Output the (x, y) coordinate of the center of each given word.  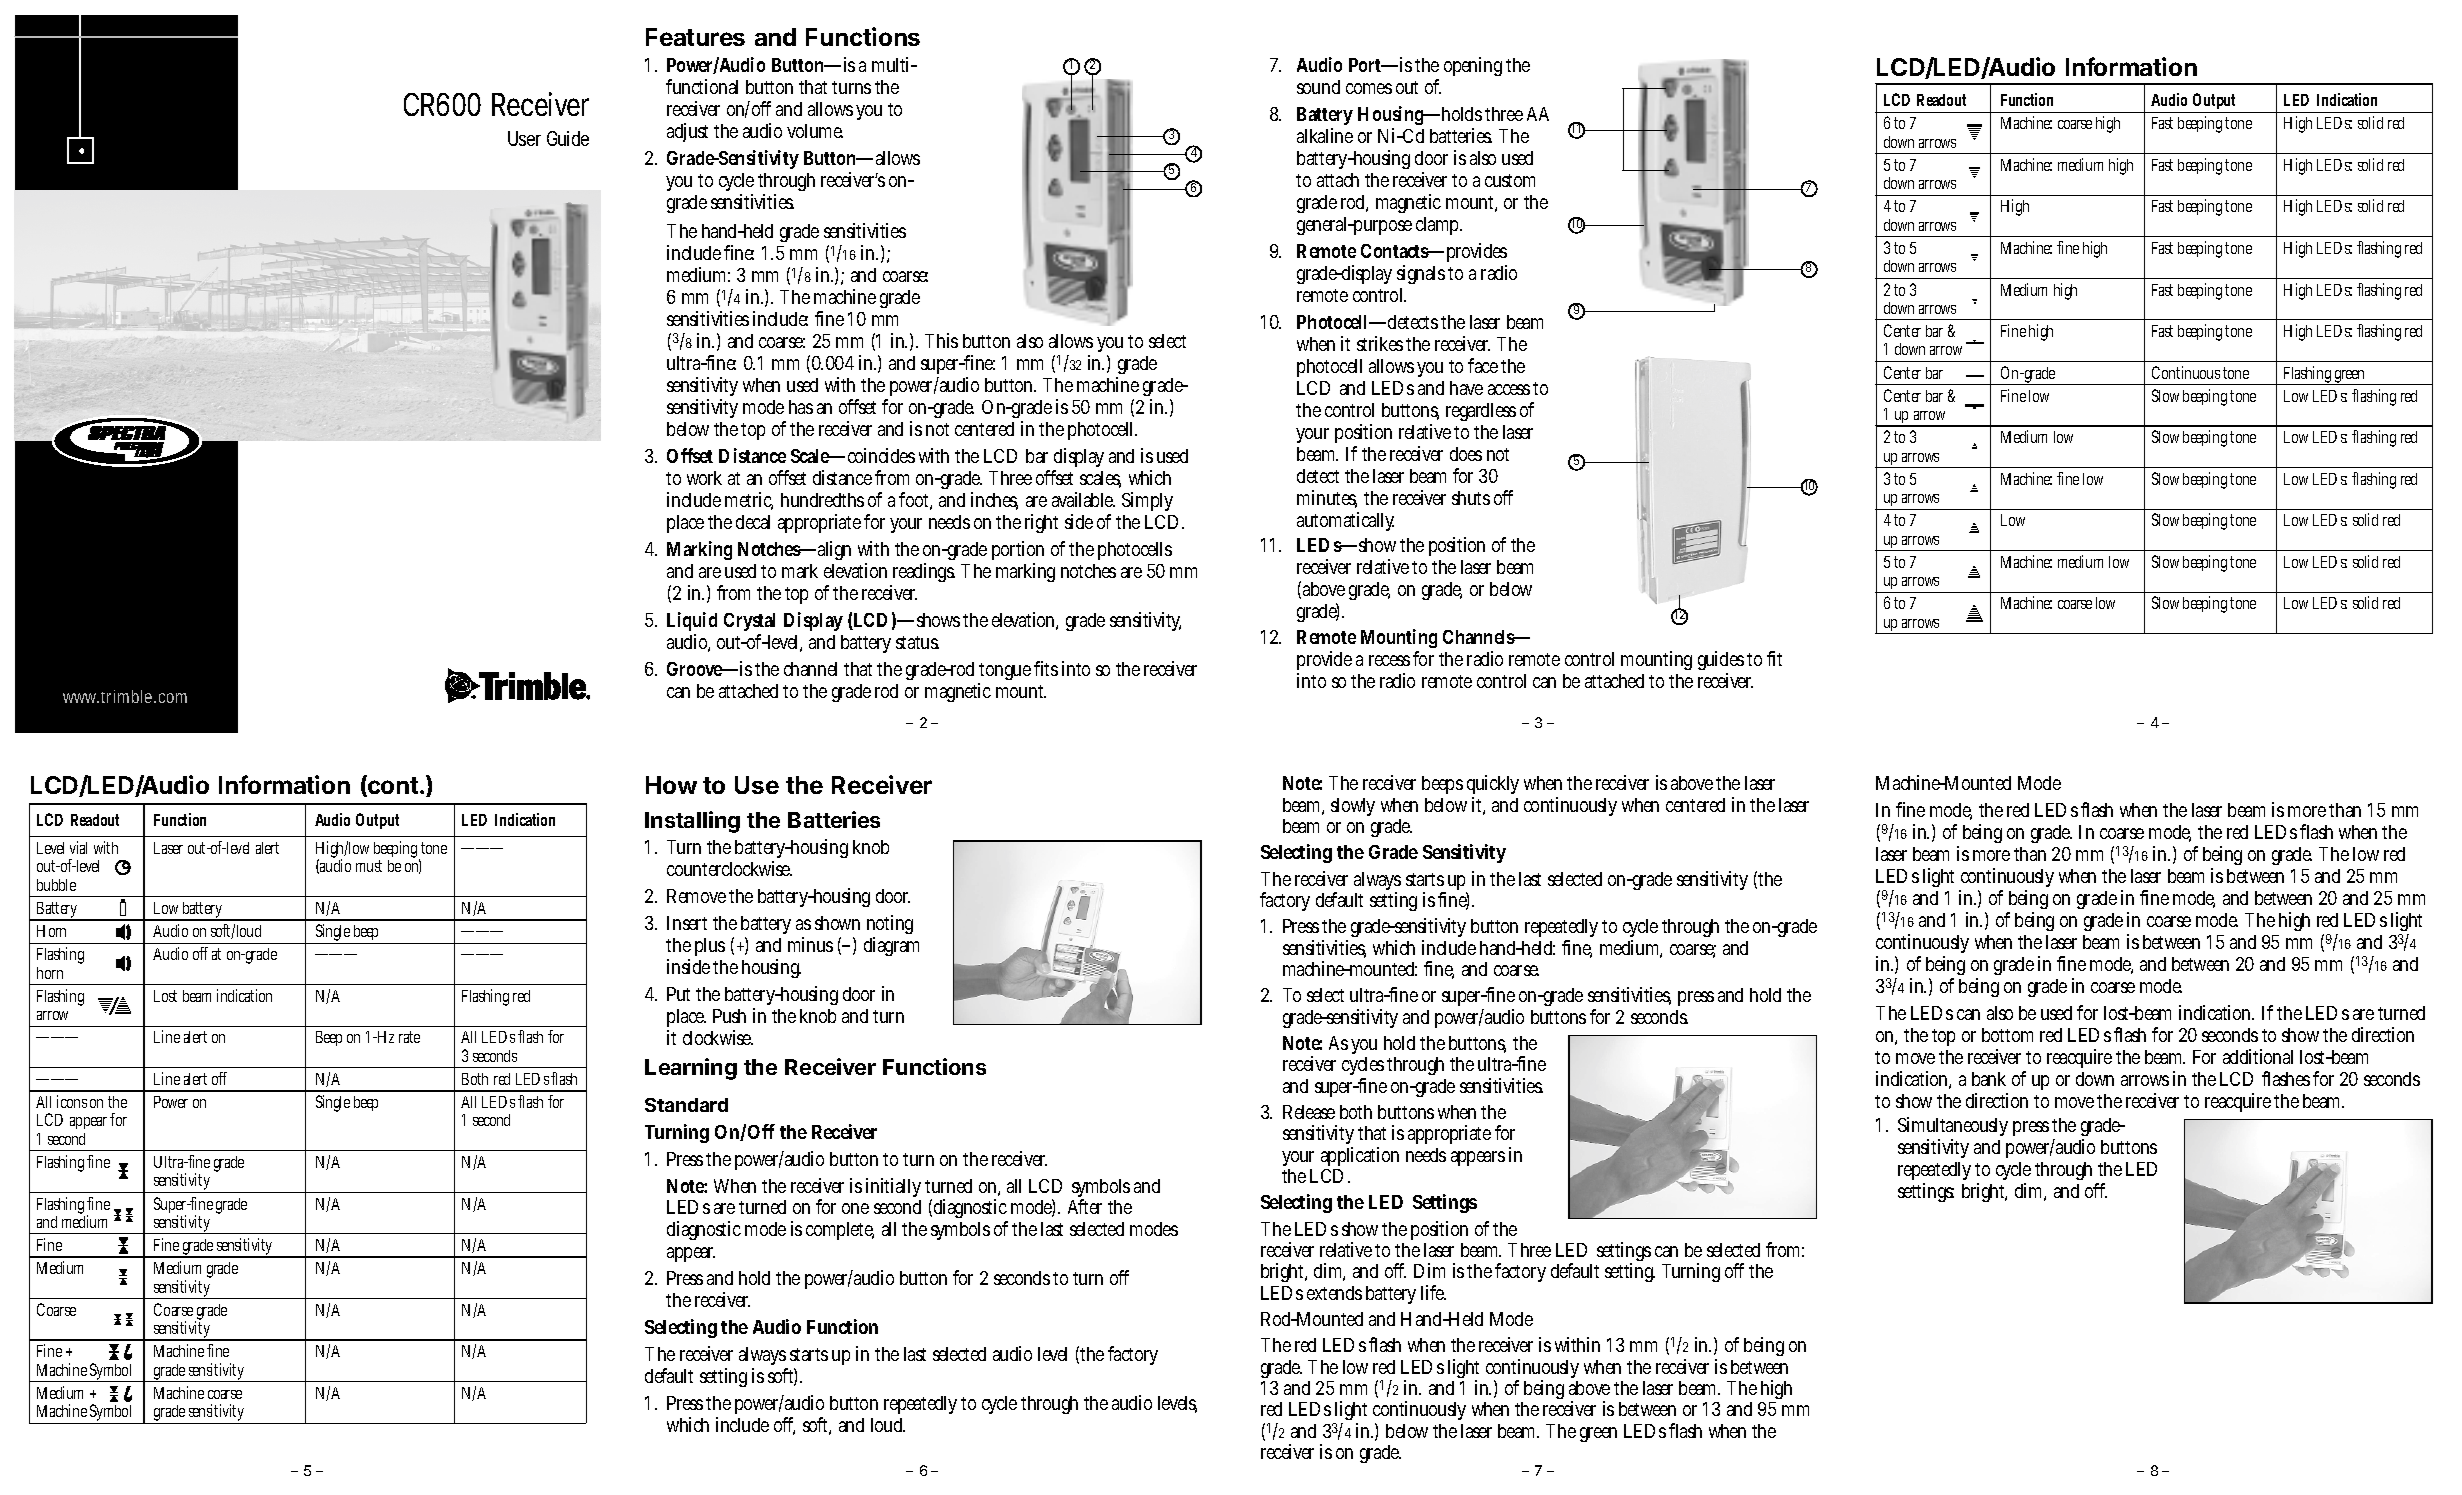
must (369, 866)
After (1085, 1206)
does (1466, 454)
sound (1318, 87)
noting (890, 926)
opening (1473, 66)
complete (840, 1231)
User (524, 138)
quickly (1493, 786)
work (704, 478)
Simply (1147, 501)
